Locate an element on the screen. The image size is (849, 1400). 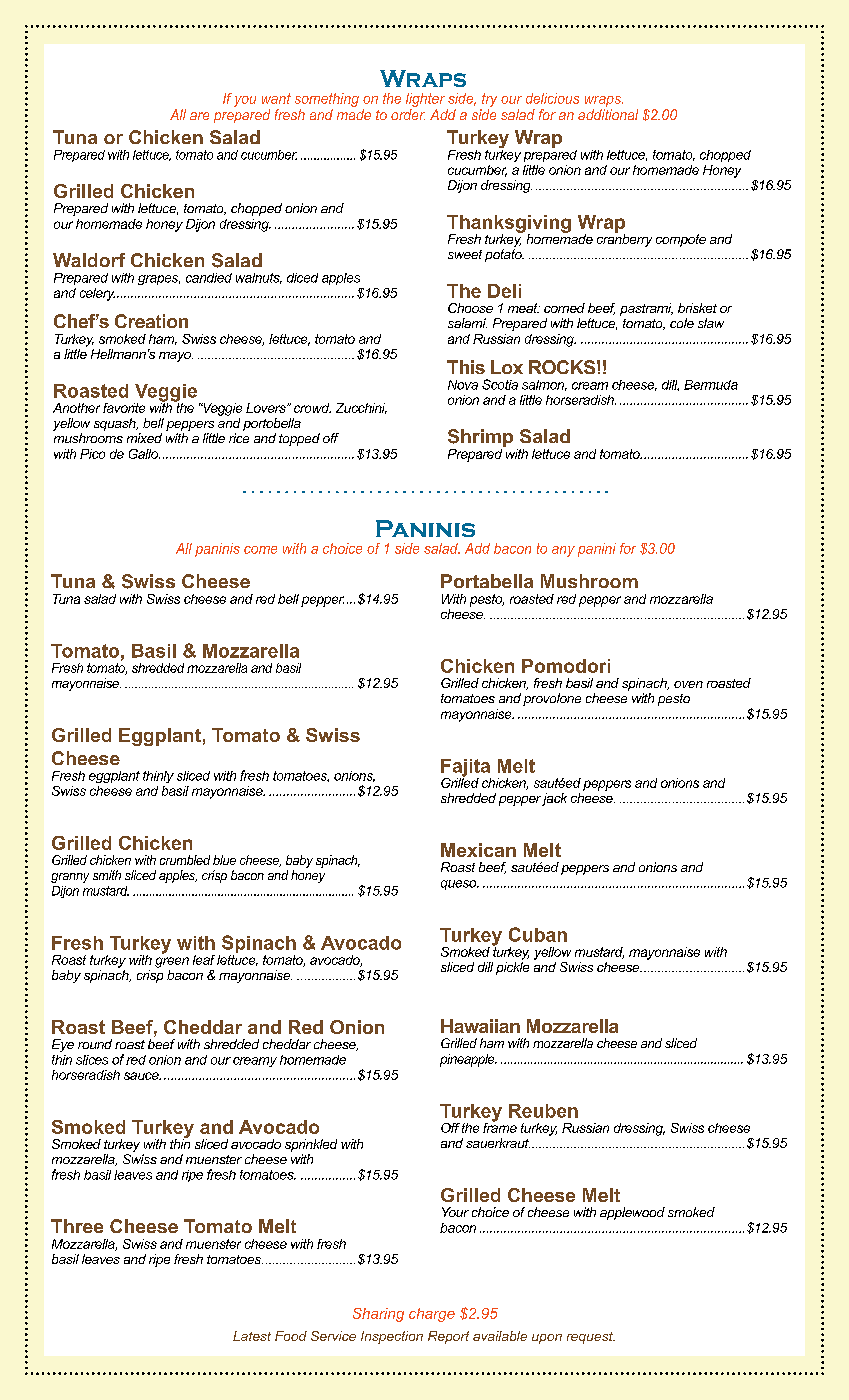
Pico is located at coordinates (92, 454).
